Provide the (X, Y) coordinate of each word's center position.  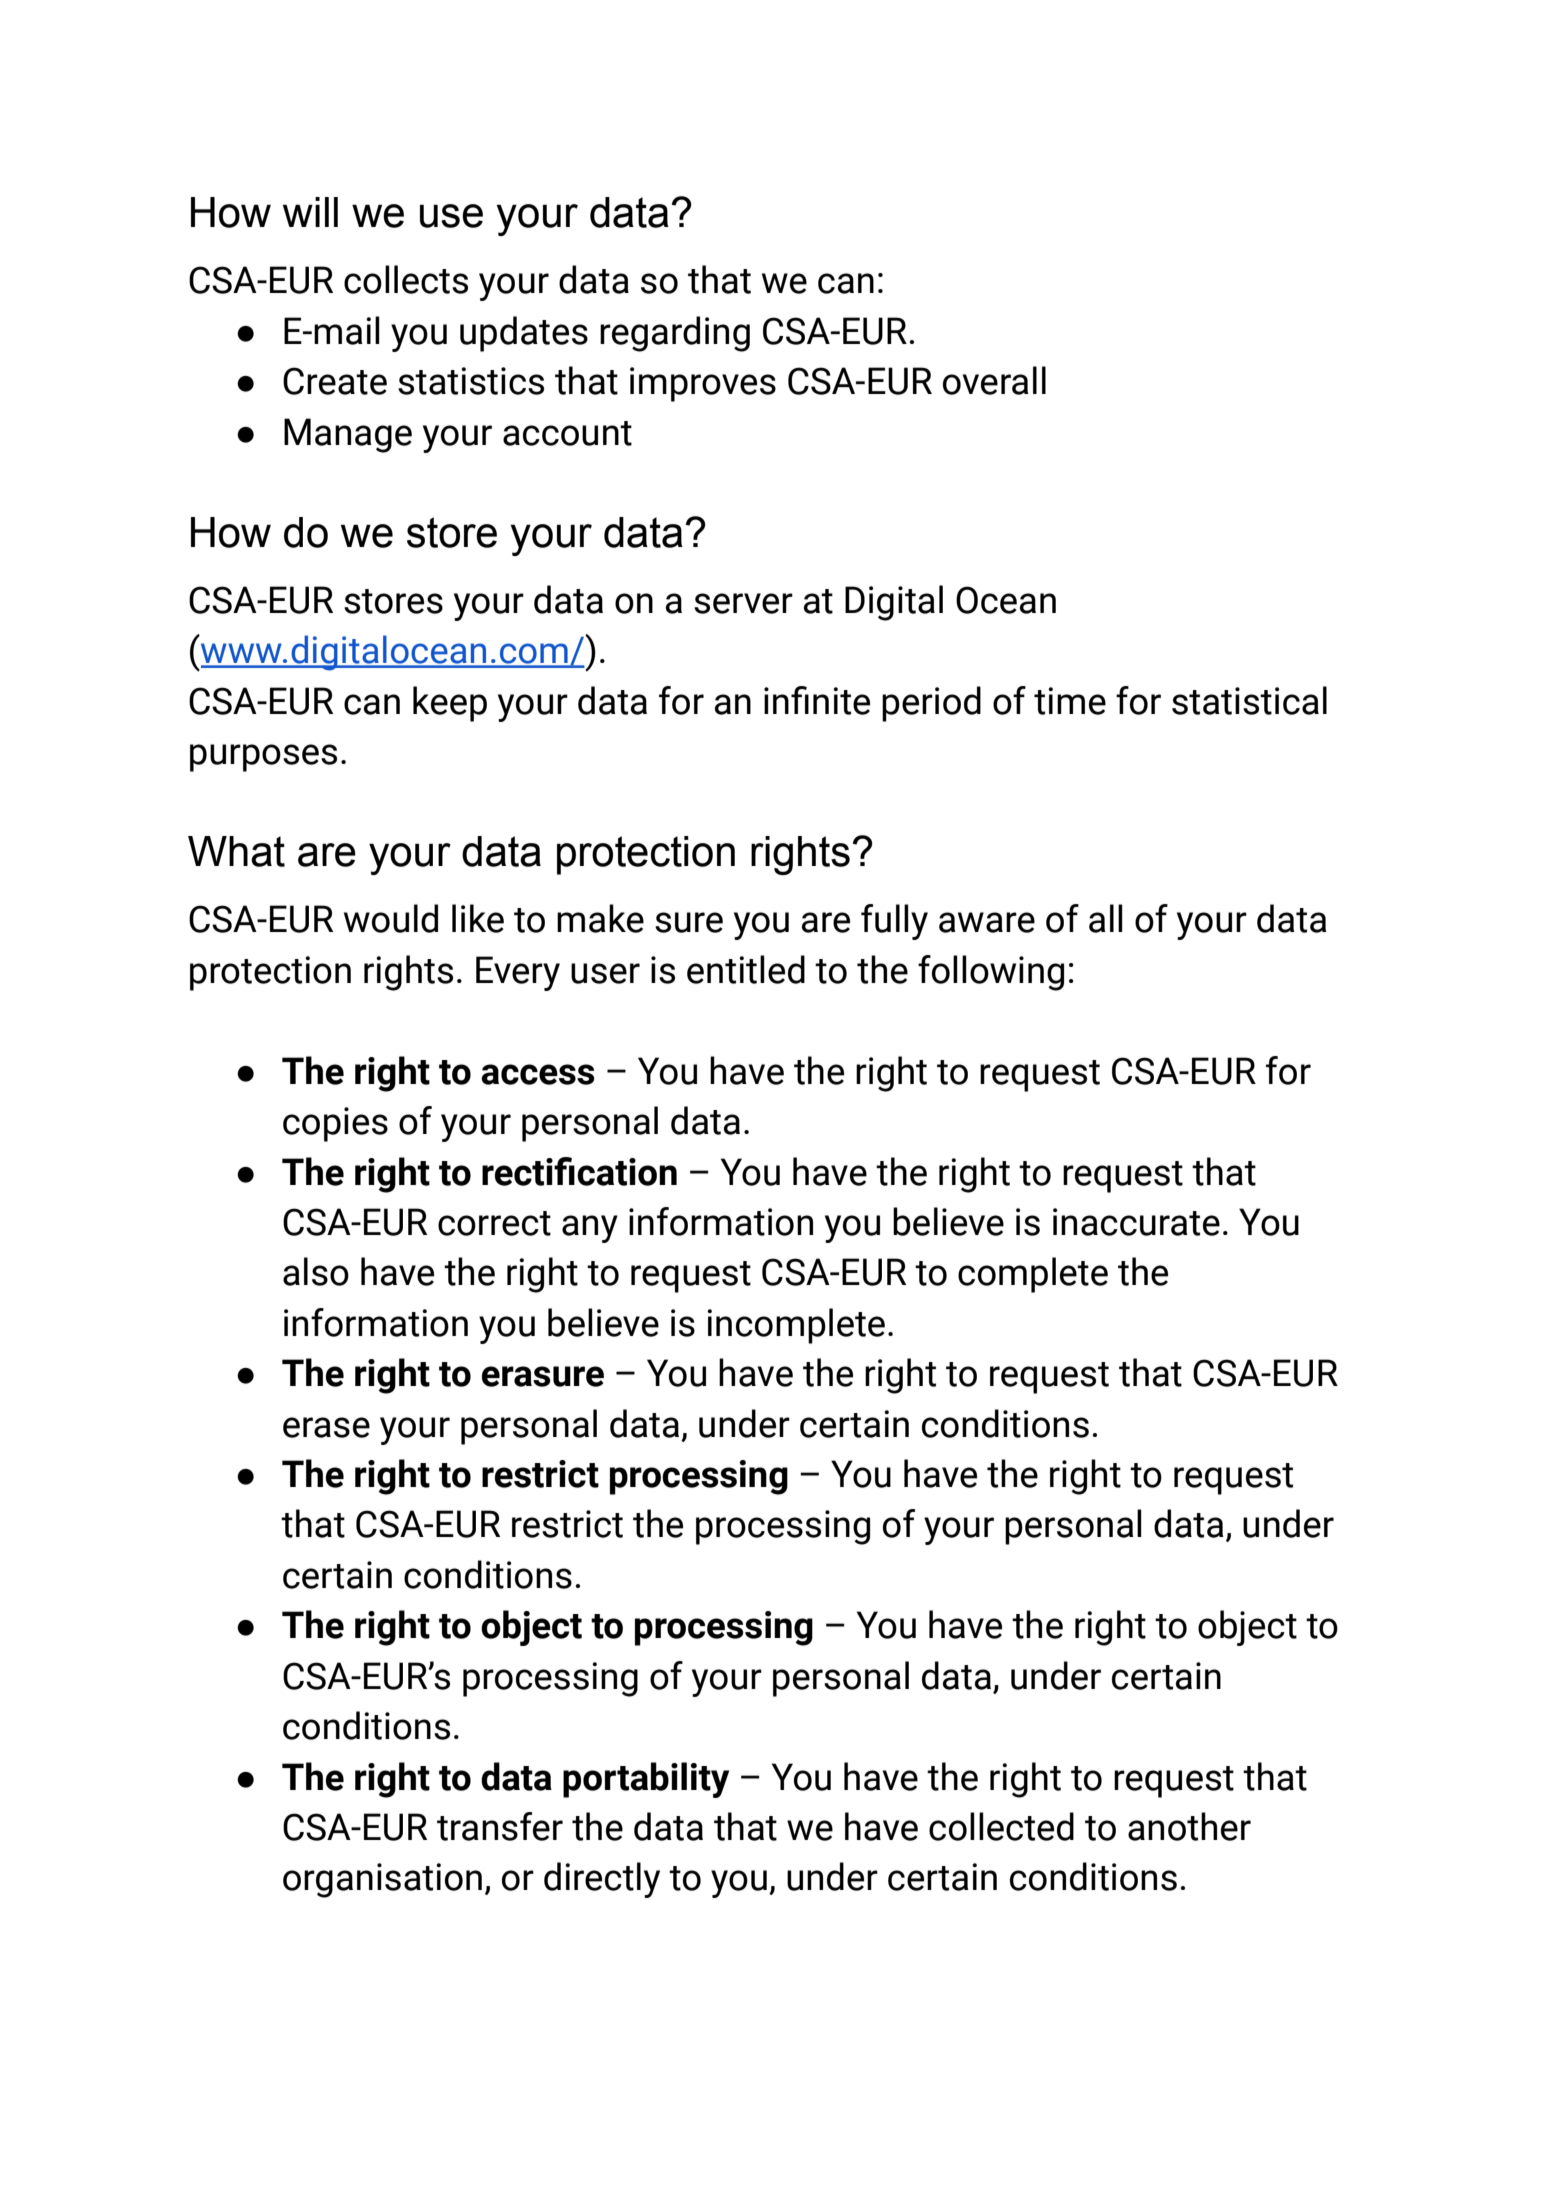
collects (406, 279)
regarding (675, 334)
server (743, 603)
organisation (382, 1880)
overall (994, 380)
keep (450, 704)
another (1189, 1826)
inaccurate (1136, 1222)
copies (335, 1124)
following (991, 973)
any (590, 1229)
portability (646, 1780)
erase (326, 1427)
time (1070, 701)
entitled (746, 969)
